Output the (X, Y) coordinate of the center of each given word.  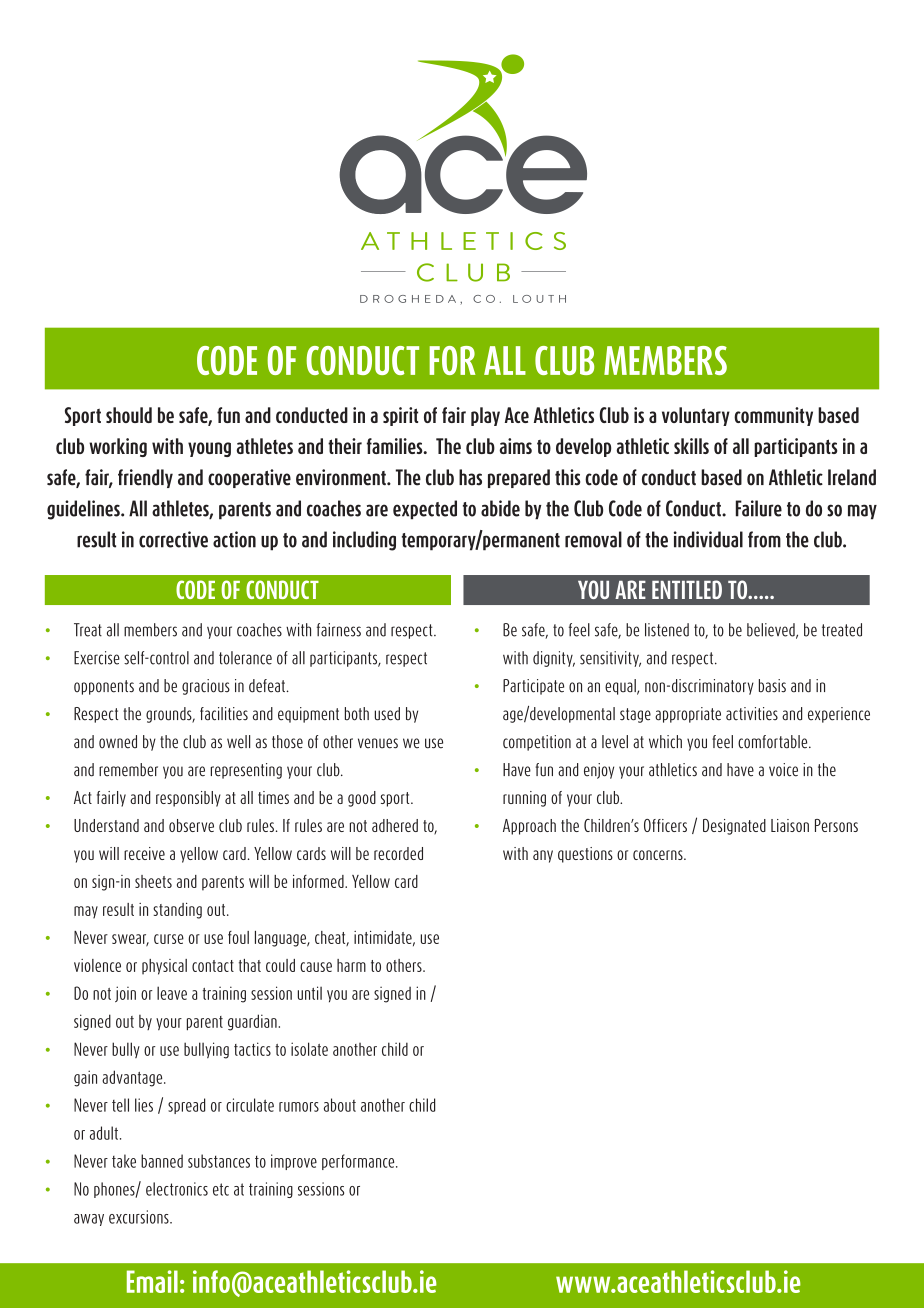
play (485, 416)
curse (169, 939)
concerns (659, 855)
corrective (173, 539)
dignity (554, 659)
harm (351, 965)
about (340, 1105)
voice (783, 770)
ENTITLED (687, 589)
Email (152, 1281)
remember (128, 770)
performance (359, 1162)
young (209, 449)
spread (186, 1106)
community (773, 416)
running (524, 799)
